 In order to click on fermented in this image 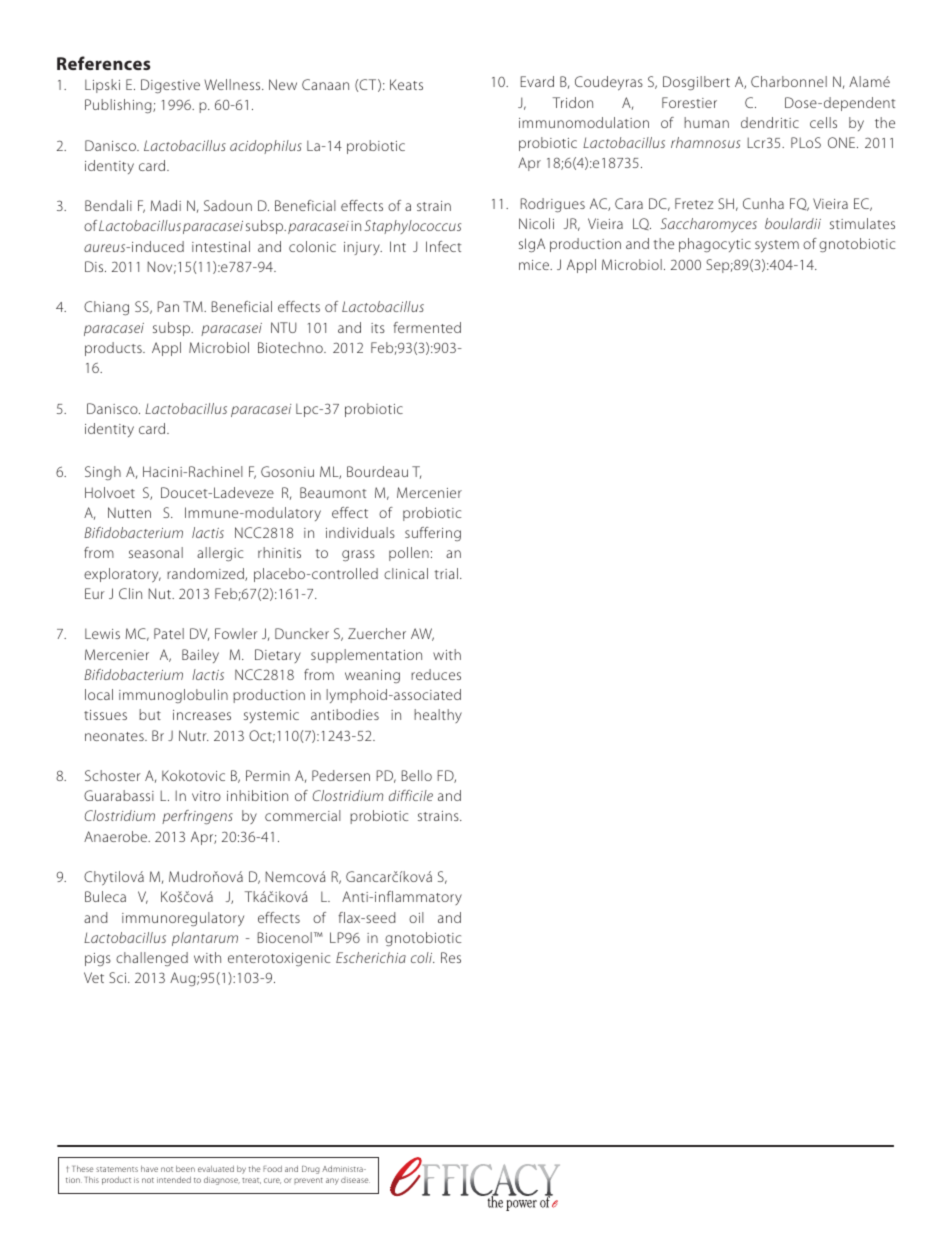, I will do `click(427, 327)`.
